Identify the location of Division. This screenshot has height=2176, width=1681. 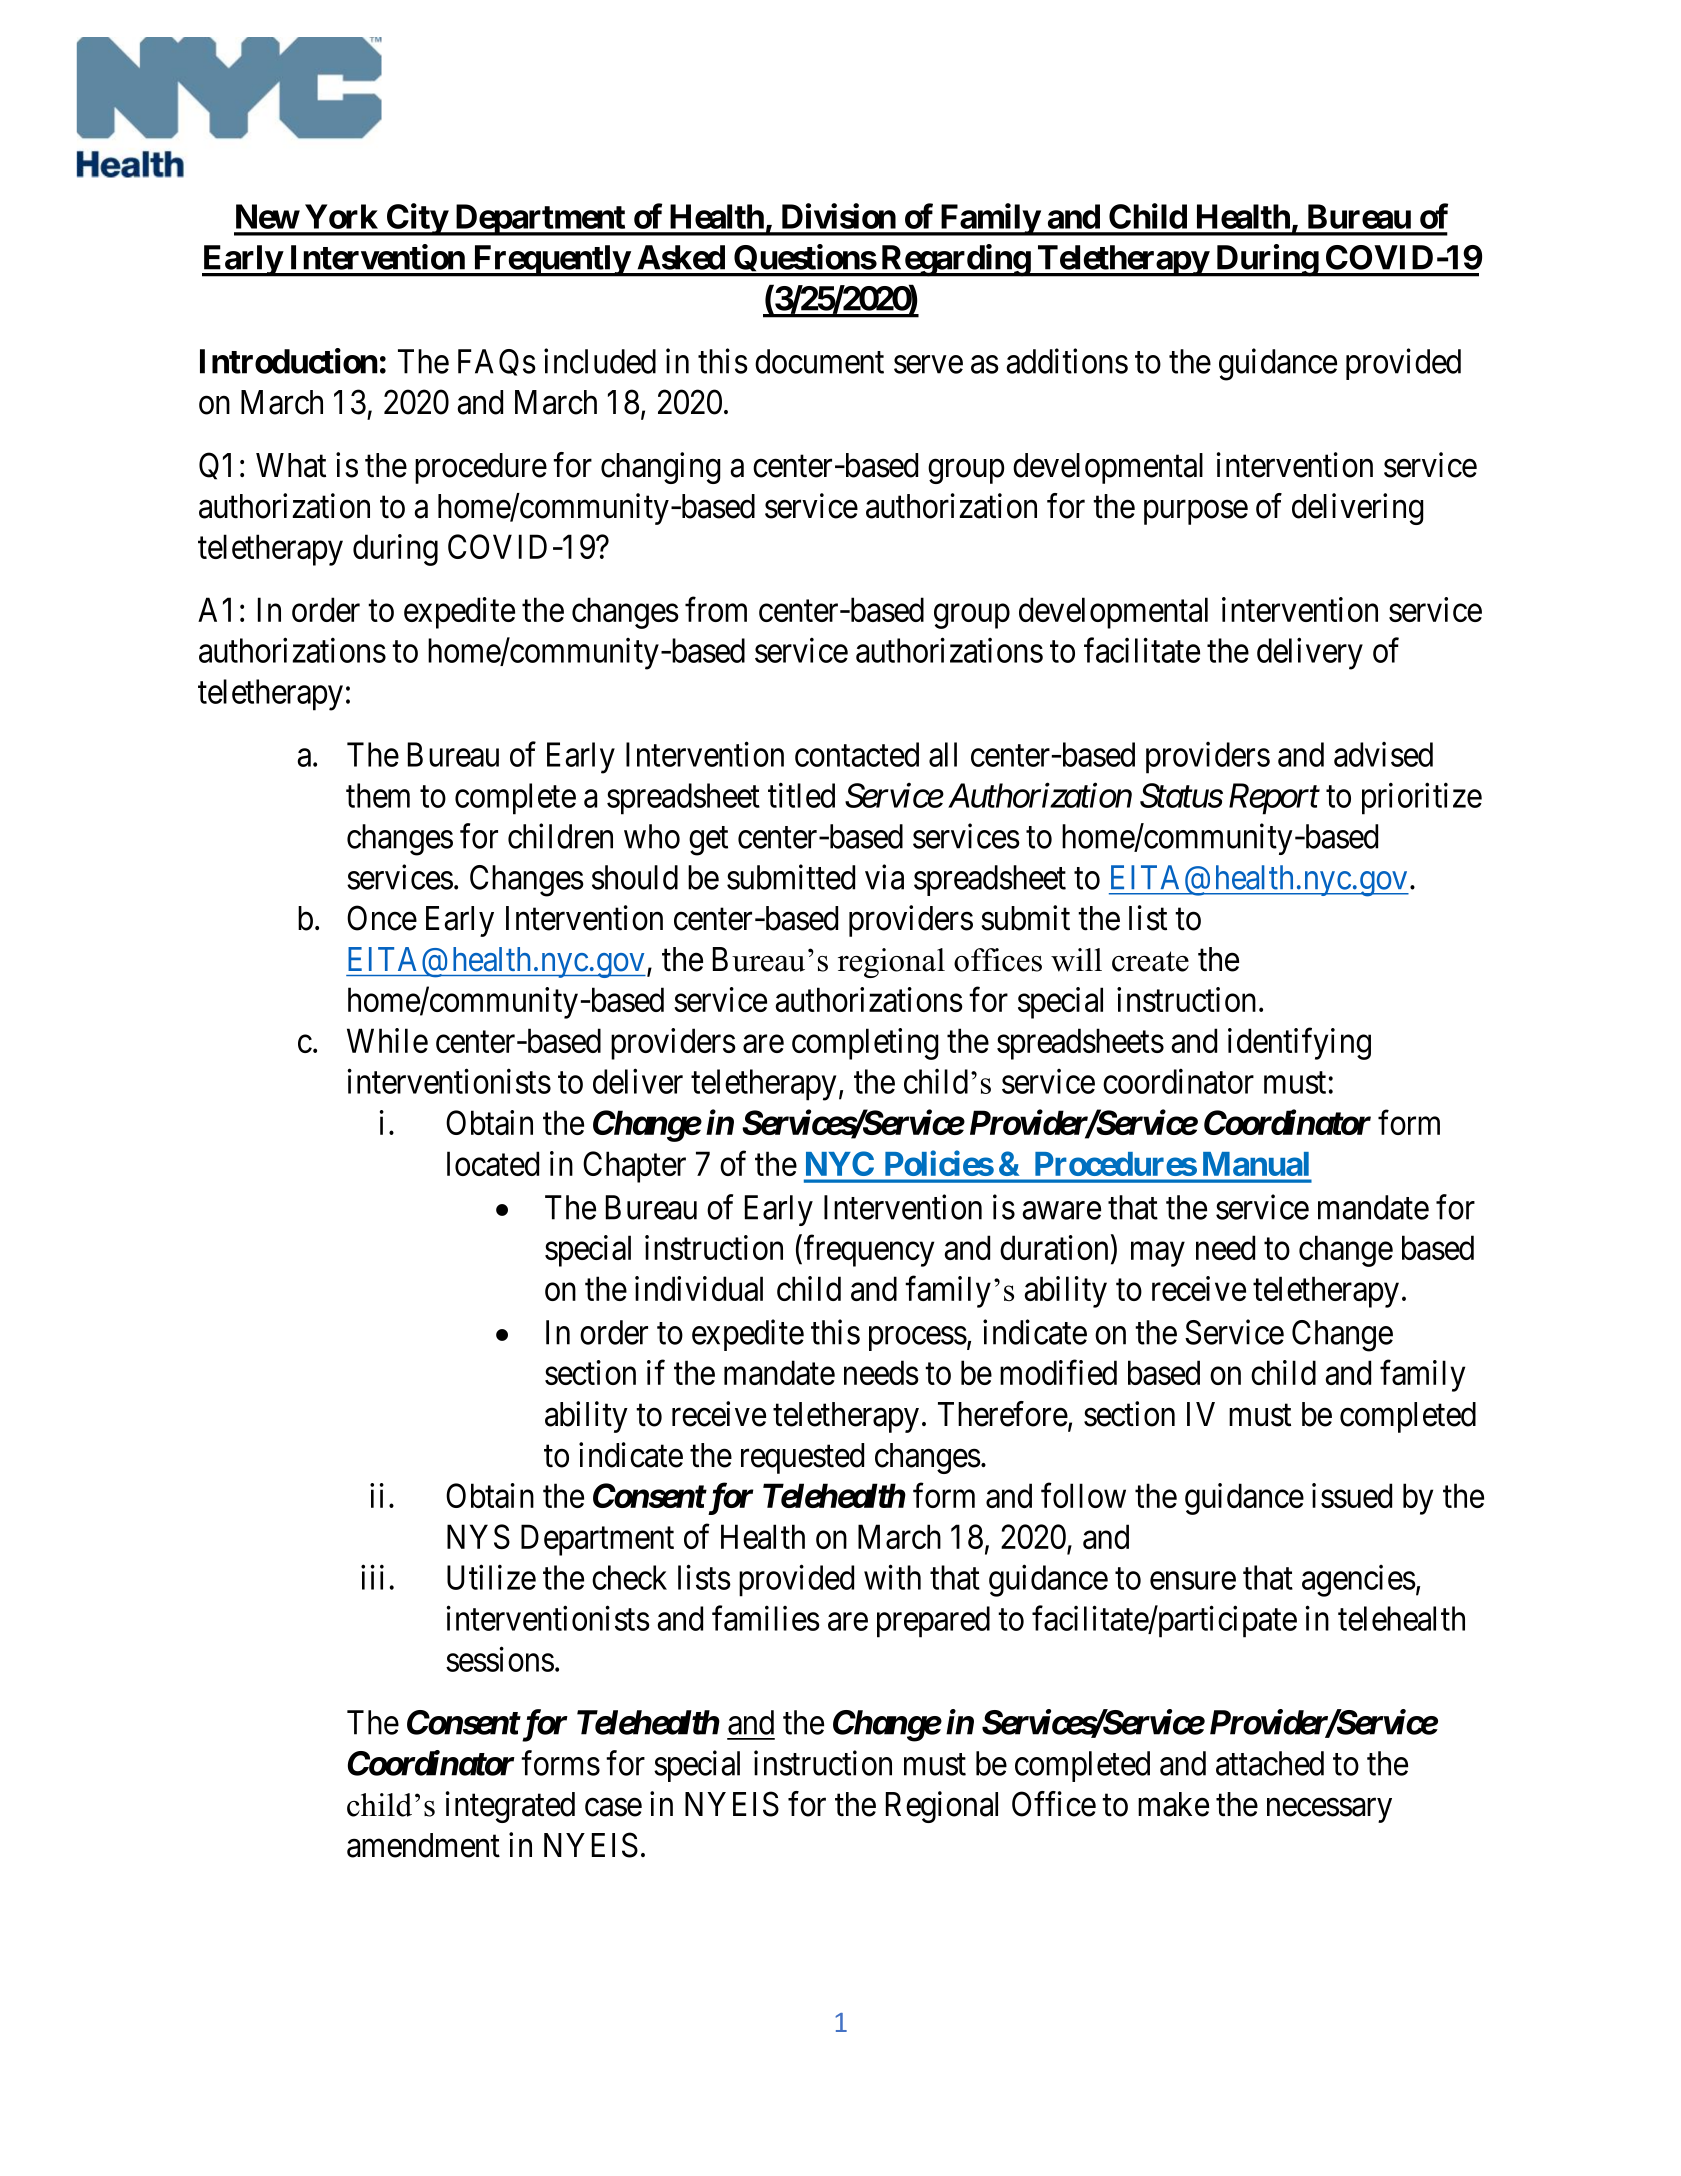
(839, 216).
